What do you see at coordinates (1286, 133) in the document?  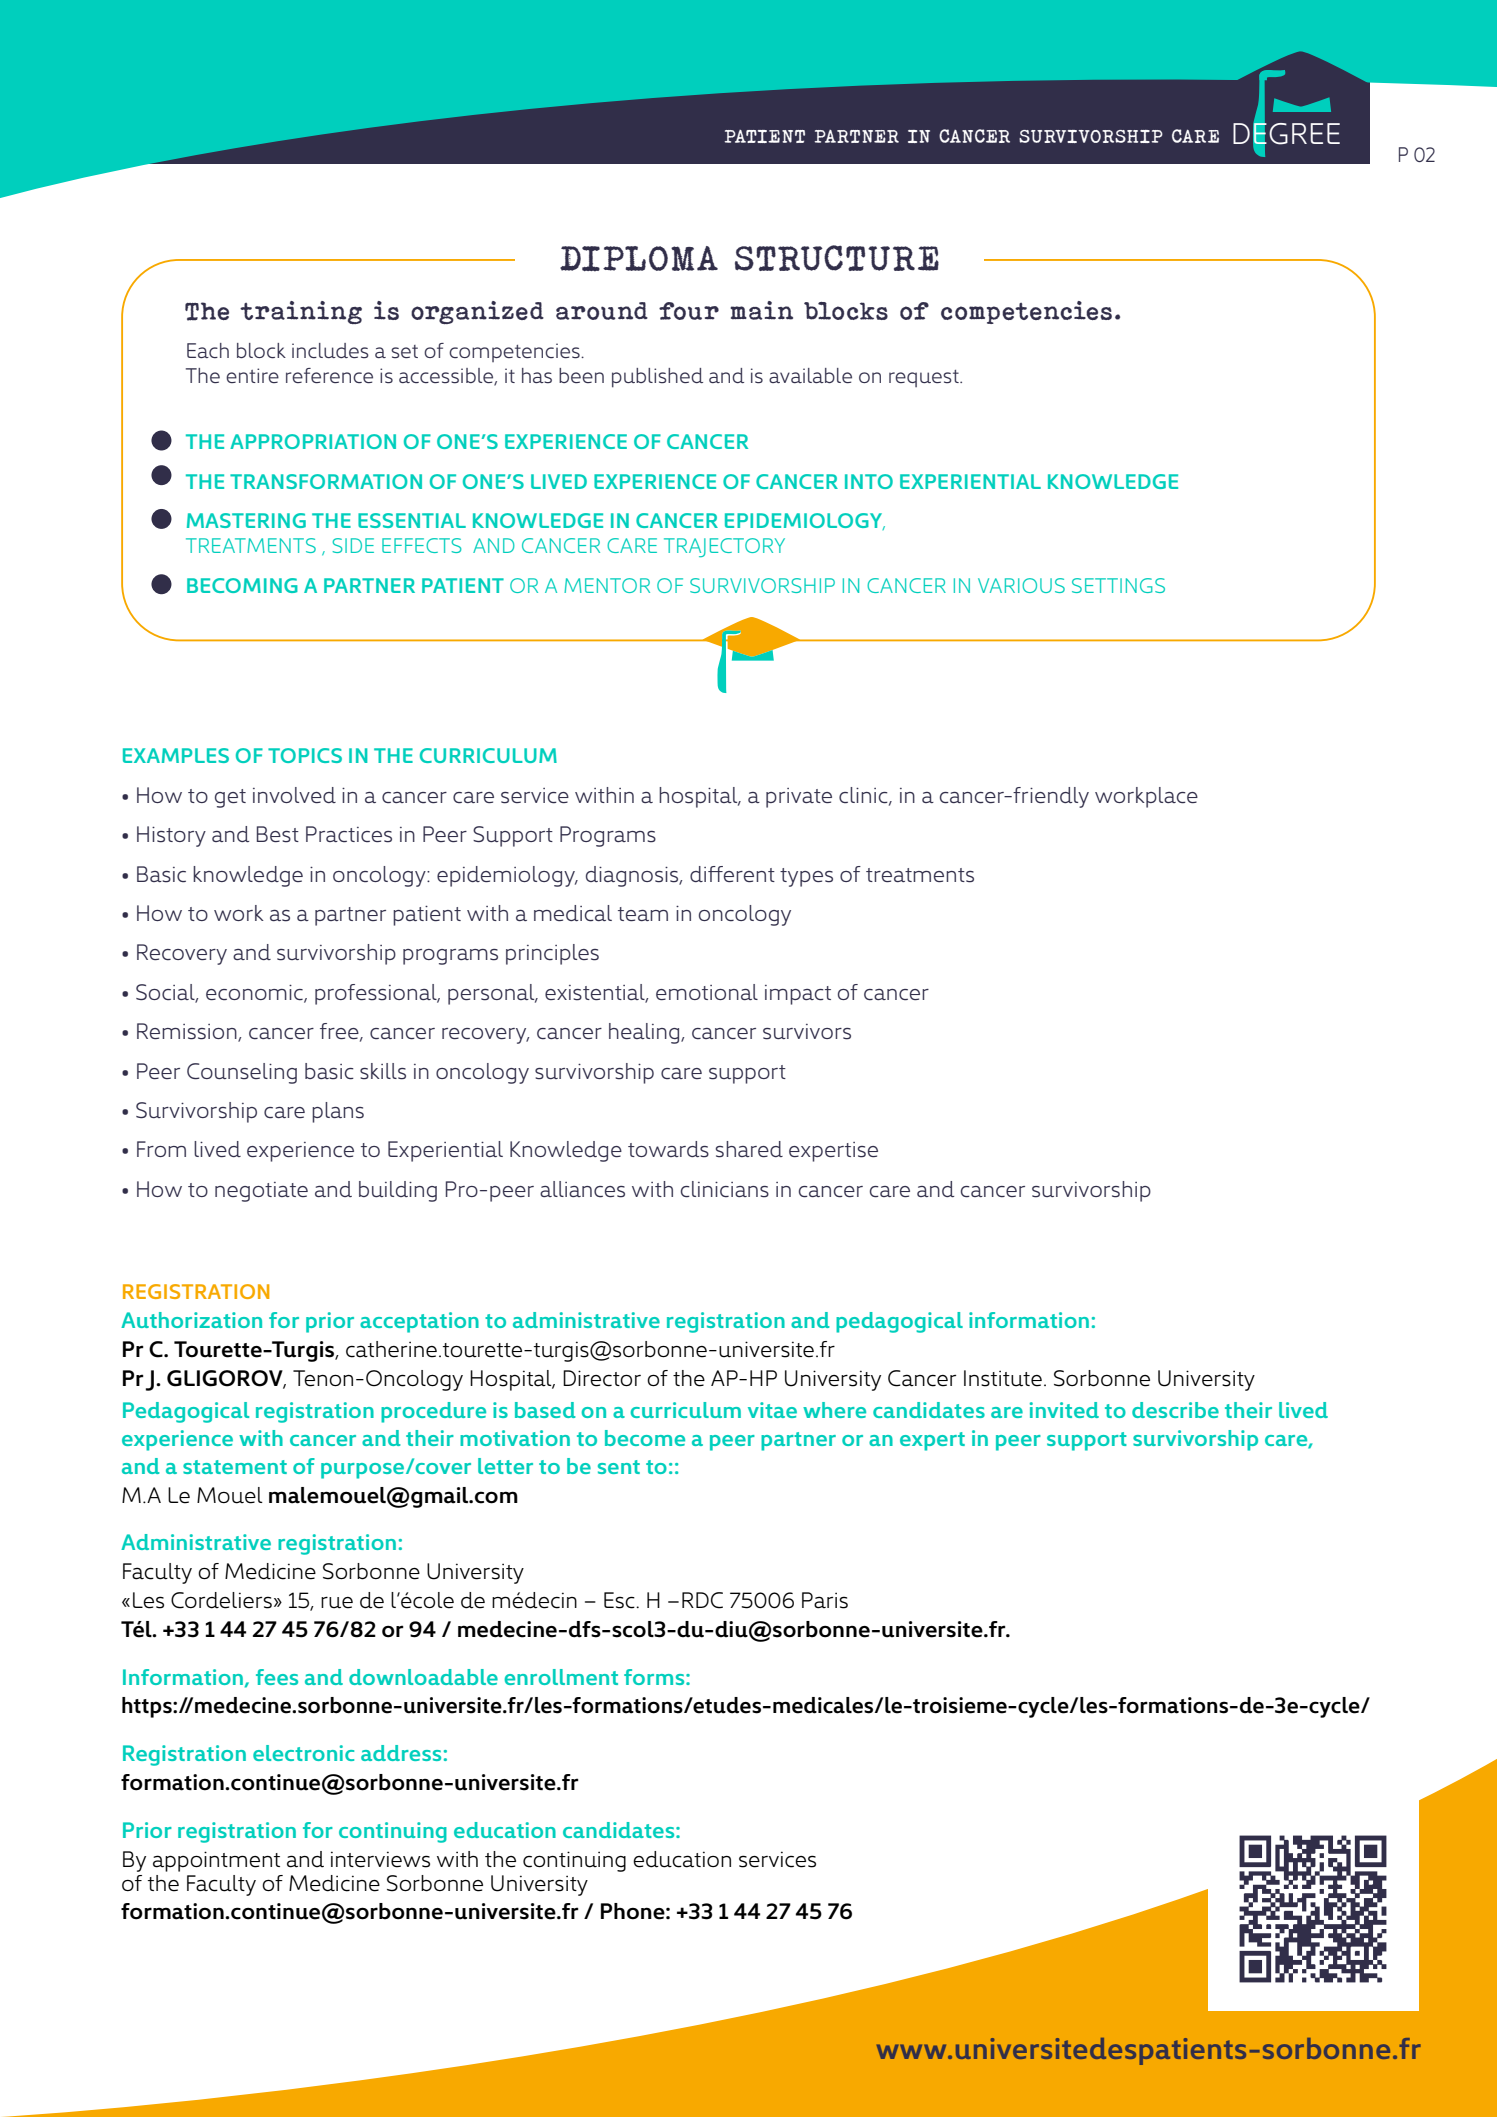 I see `DEGREE` at bounding box center [1286, 133].
